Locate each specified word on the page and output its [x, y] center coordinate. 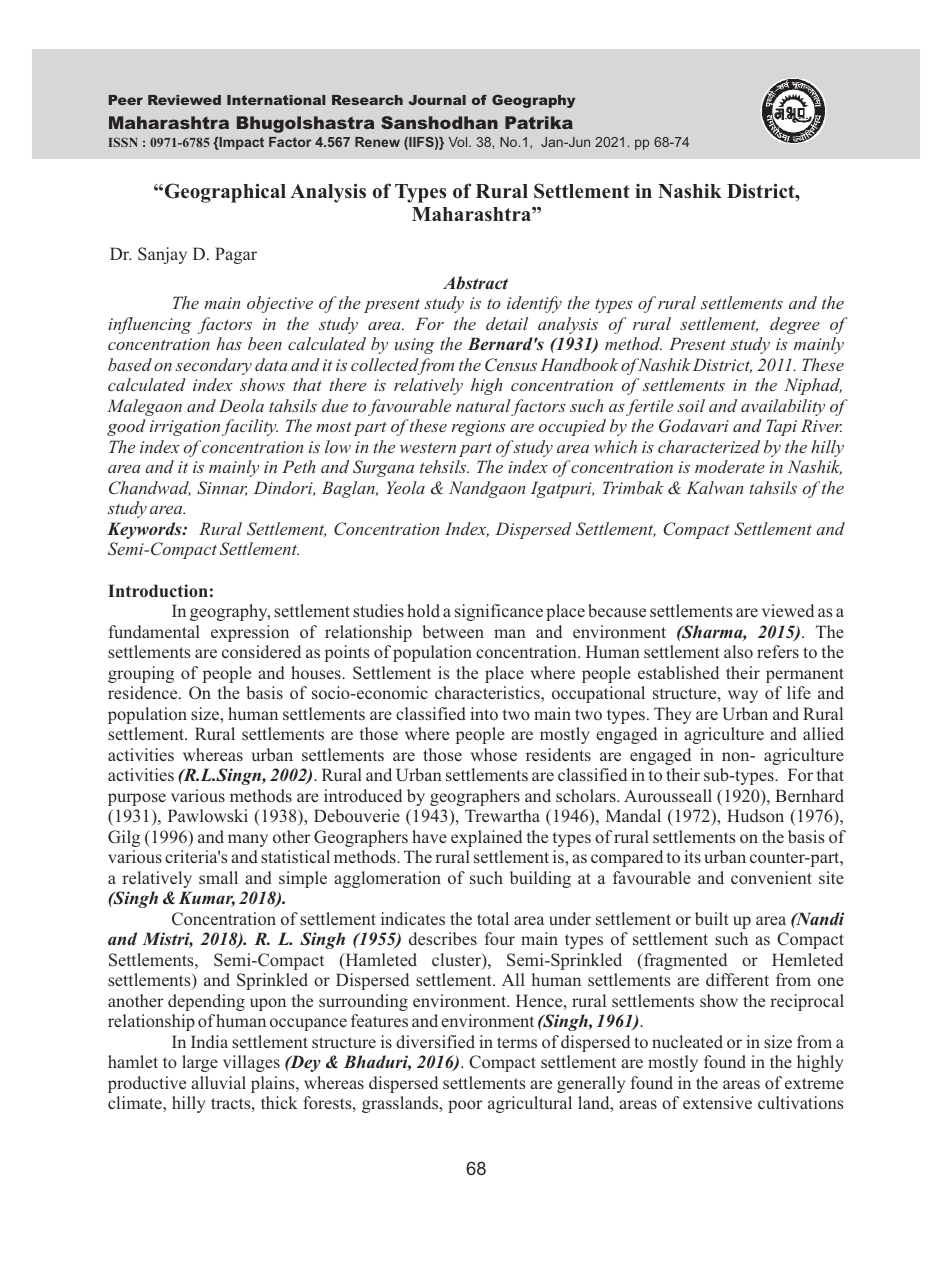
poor [465, 1106]
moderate [730, 466]
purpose [137, 799]
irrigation [186, 428]
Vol [459, 142]
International [276, 100]
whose [494, 755]
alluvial [218, 1082]
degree [795, 325]
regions [479, 428]
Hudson [755, 816]
